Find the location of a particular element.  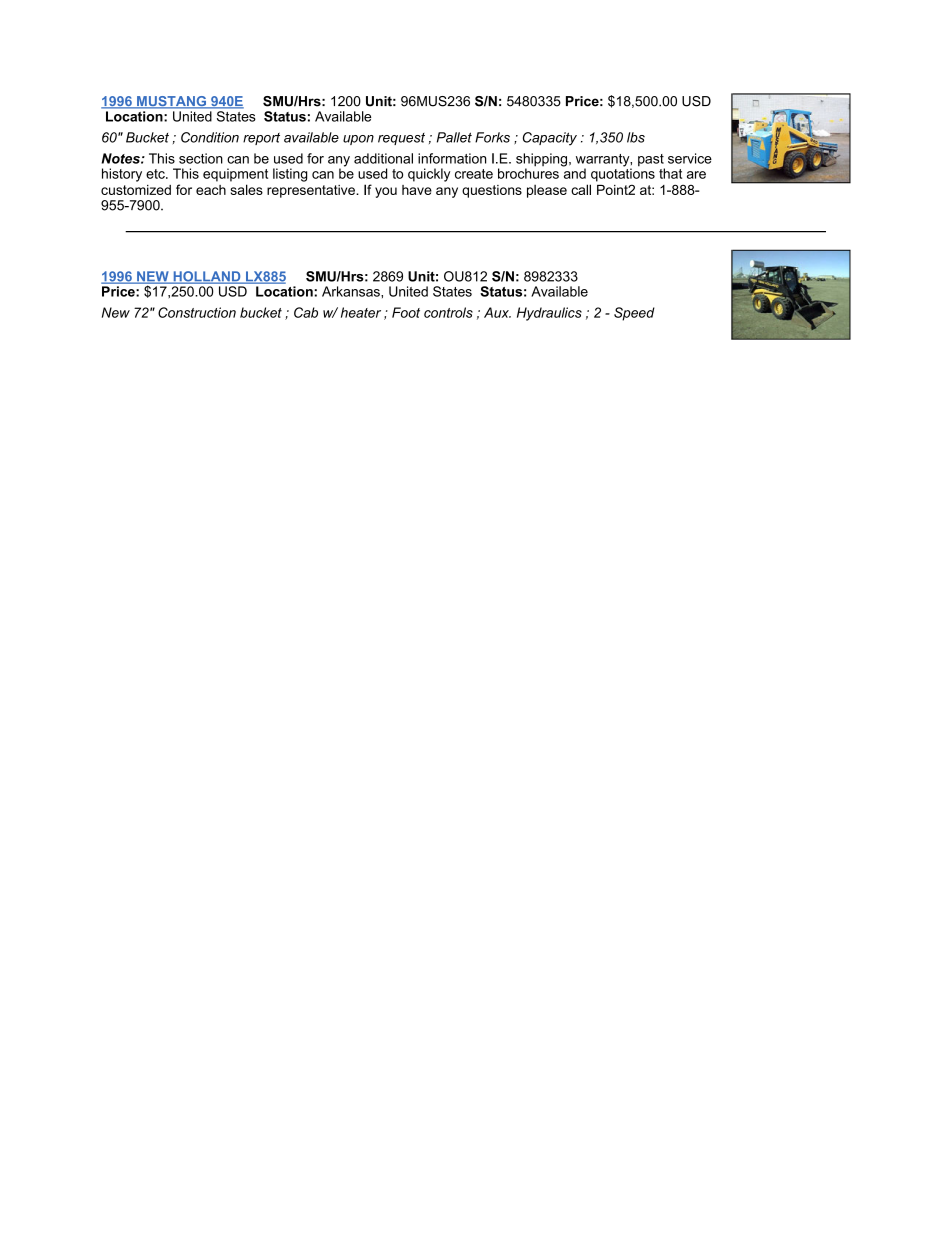

MUSTANG is located at coordinates (172, 102).
